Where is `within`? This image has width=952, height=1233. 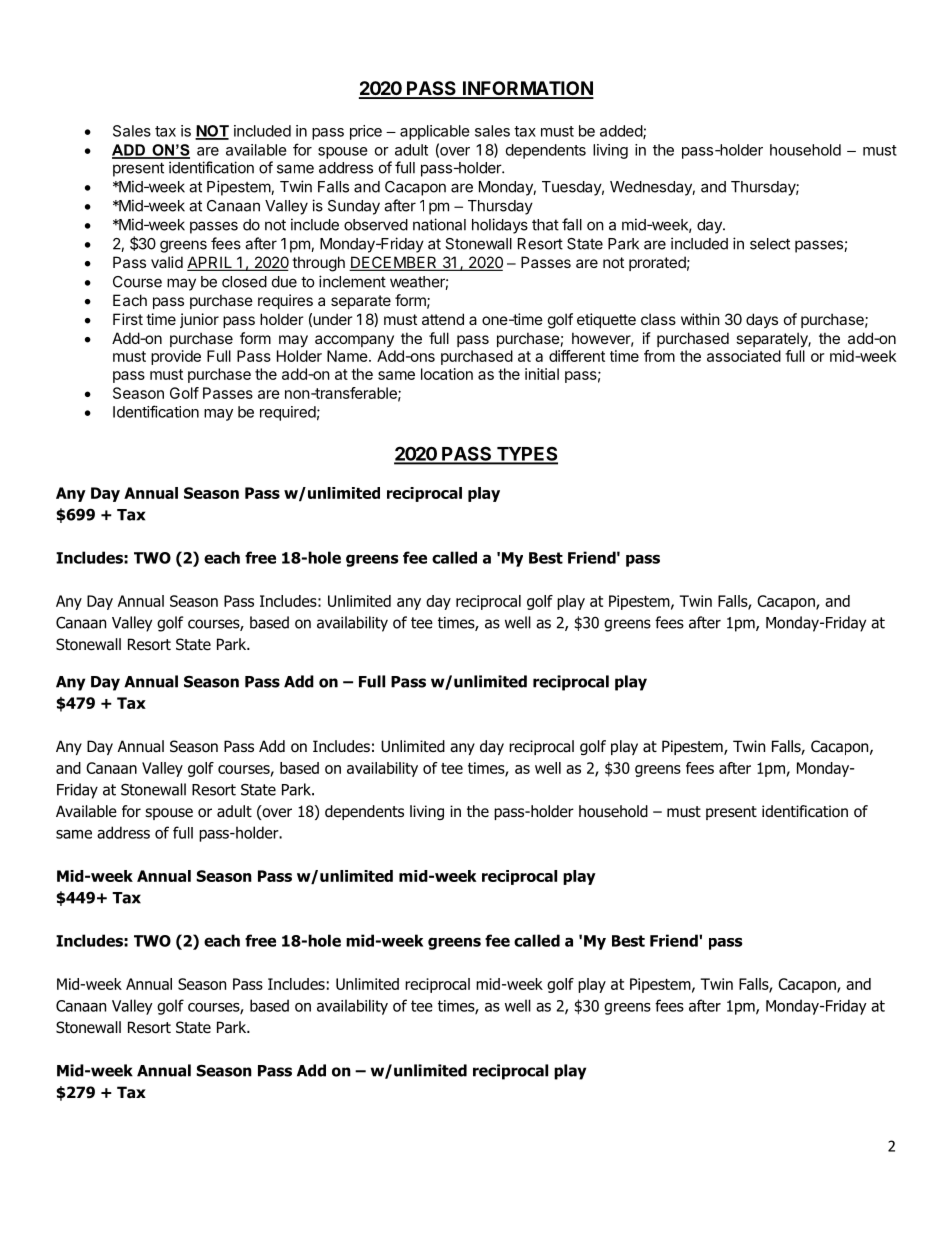 within is located at coordinates (700, 319).
